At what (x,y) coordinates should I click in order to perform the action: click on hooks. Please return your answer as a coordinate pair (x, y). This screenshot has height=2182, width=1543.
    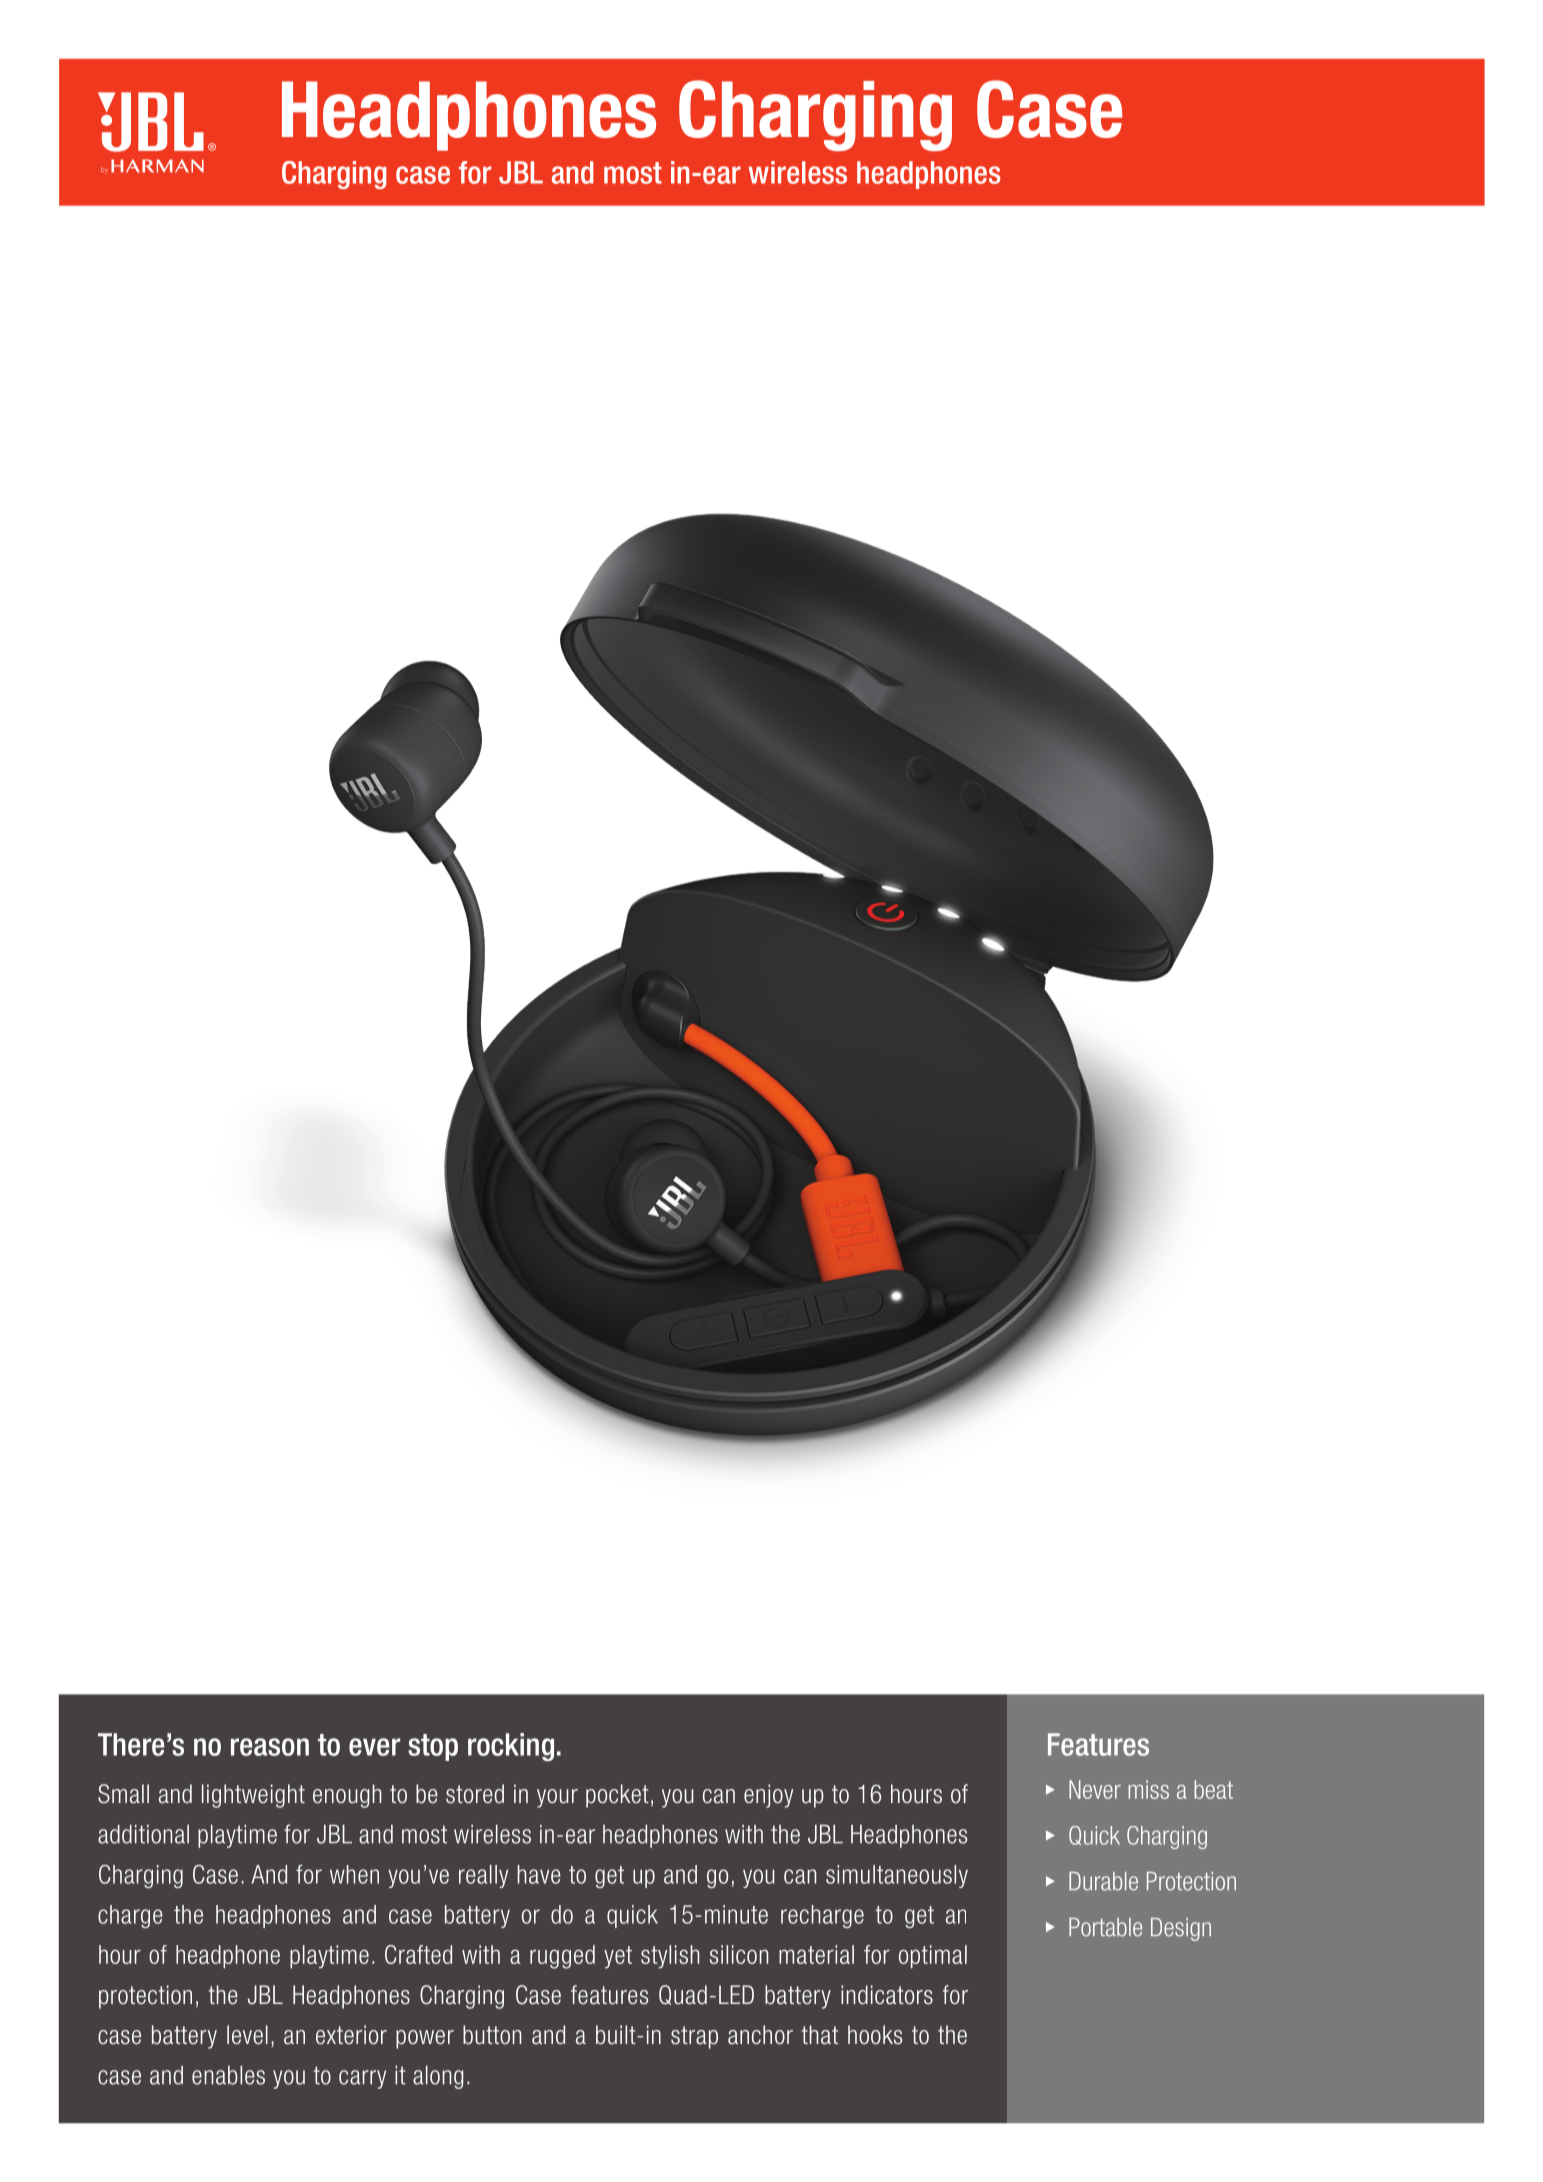
    Looking at the image, I should click on (875, 2034).
